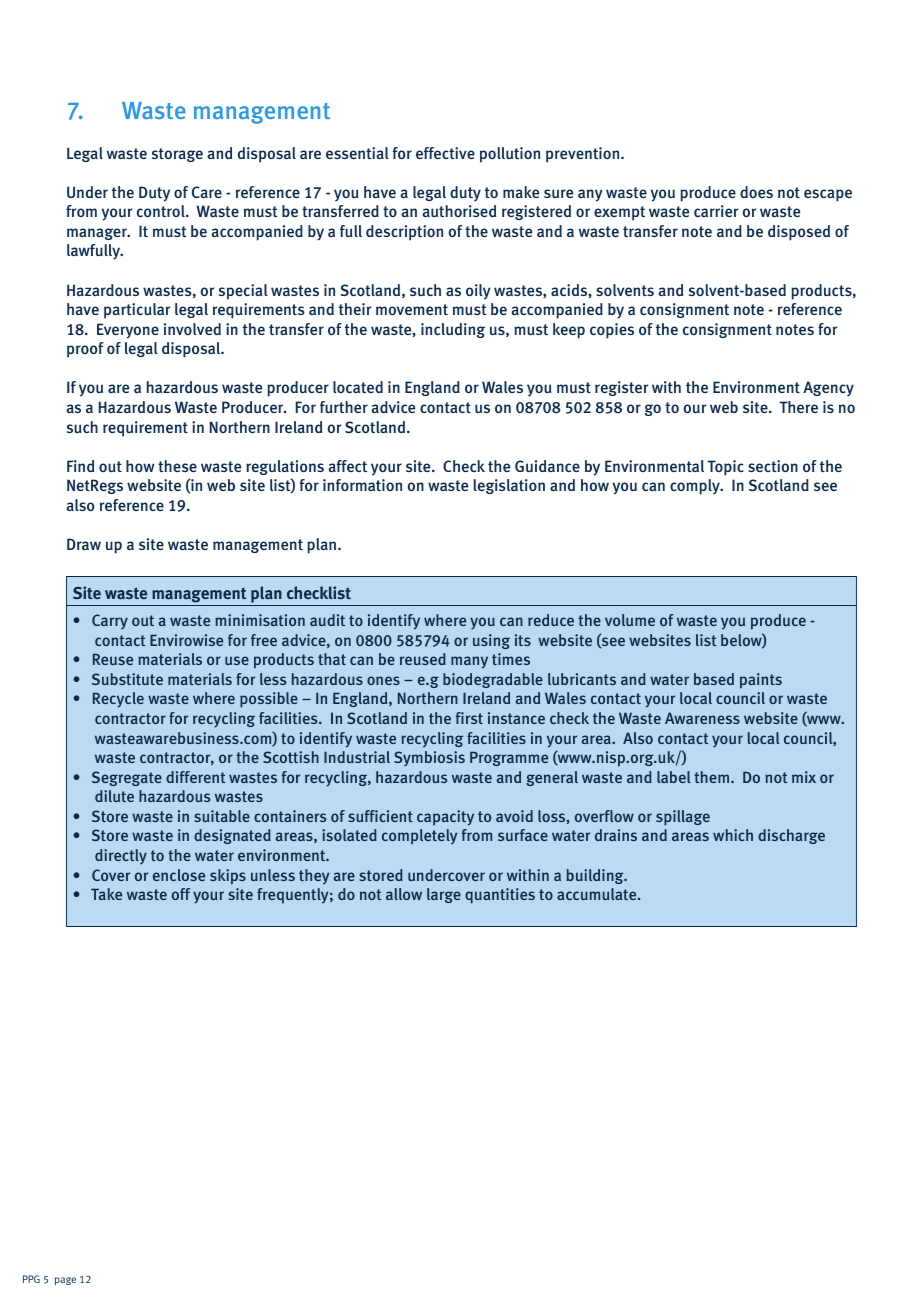 The height and width of the screenshot is (1308, 924). I want to click on authorised, so click(459, 211).
